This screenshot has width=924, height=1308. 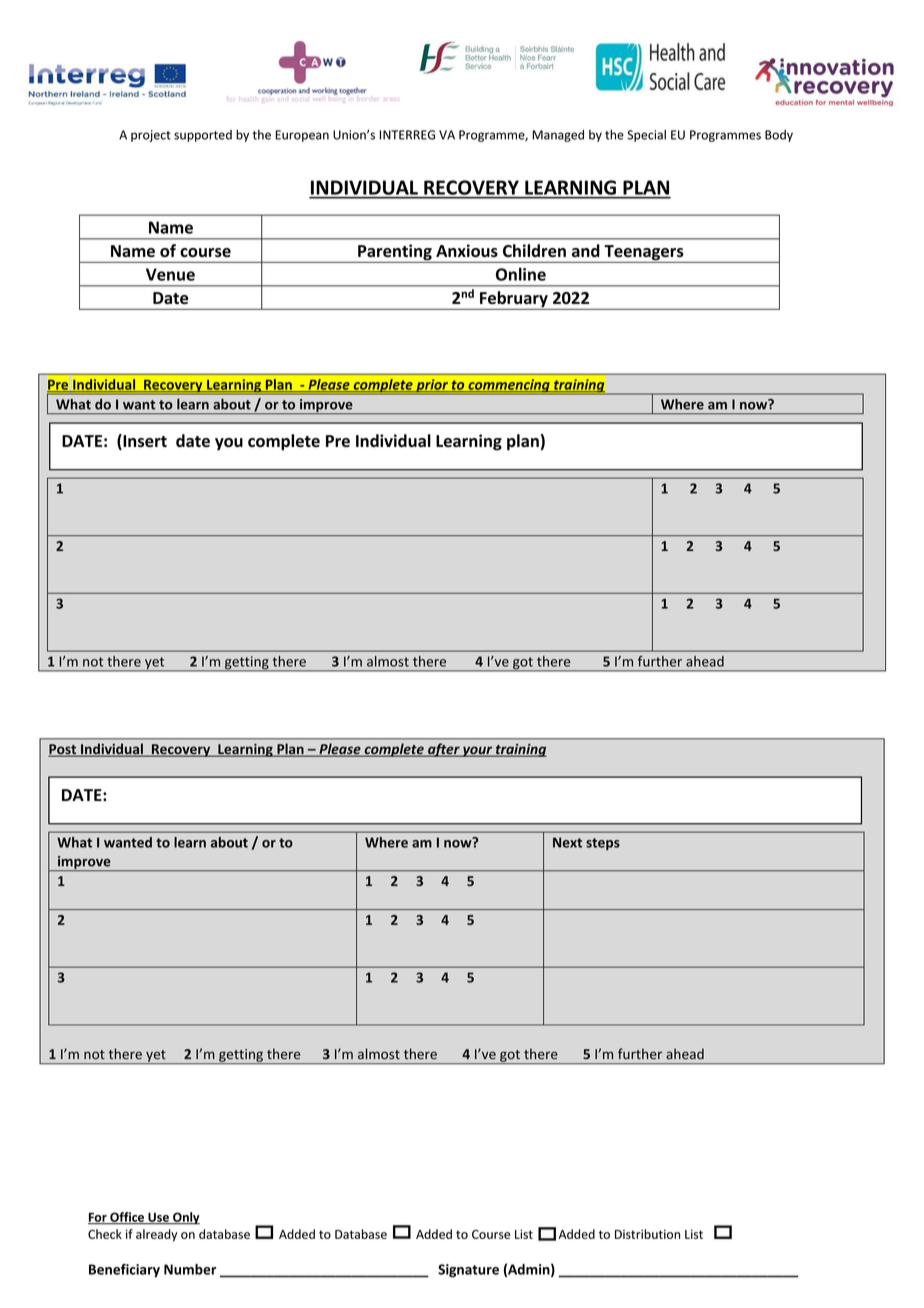 What do you see at coordinates (603, 844) in the screenshot?
I see `steps` at bounding box center [603, 844].
